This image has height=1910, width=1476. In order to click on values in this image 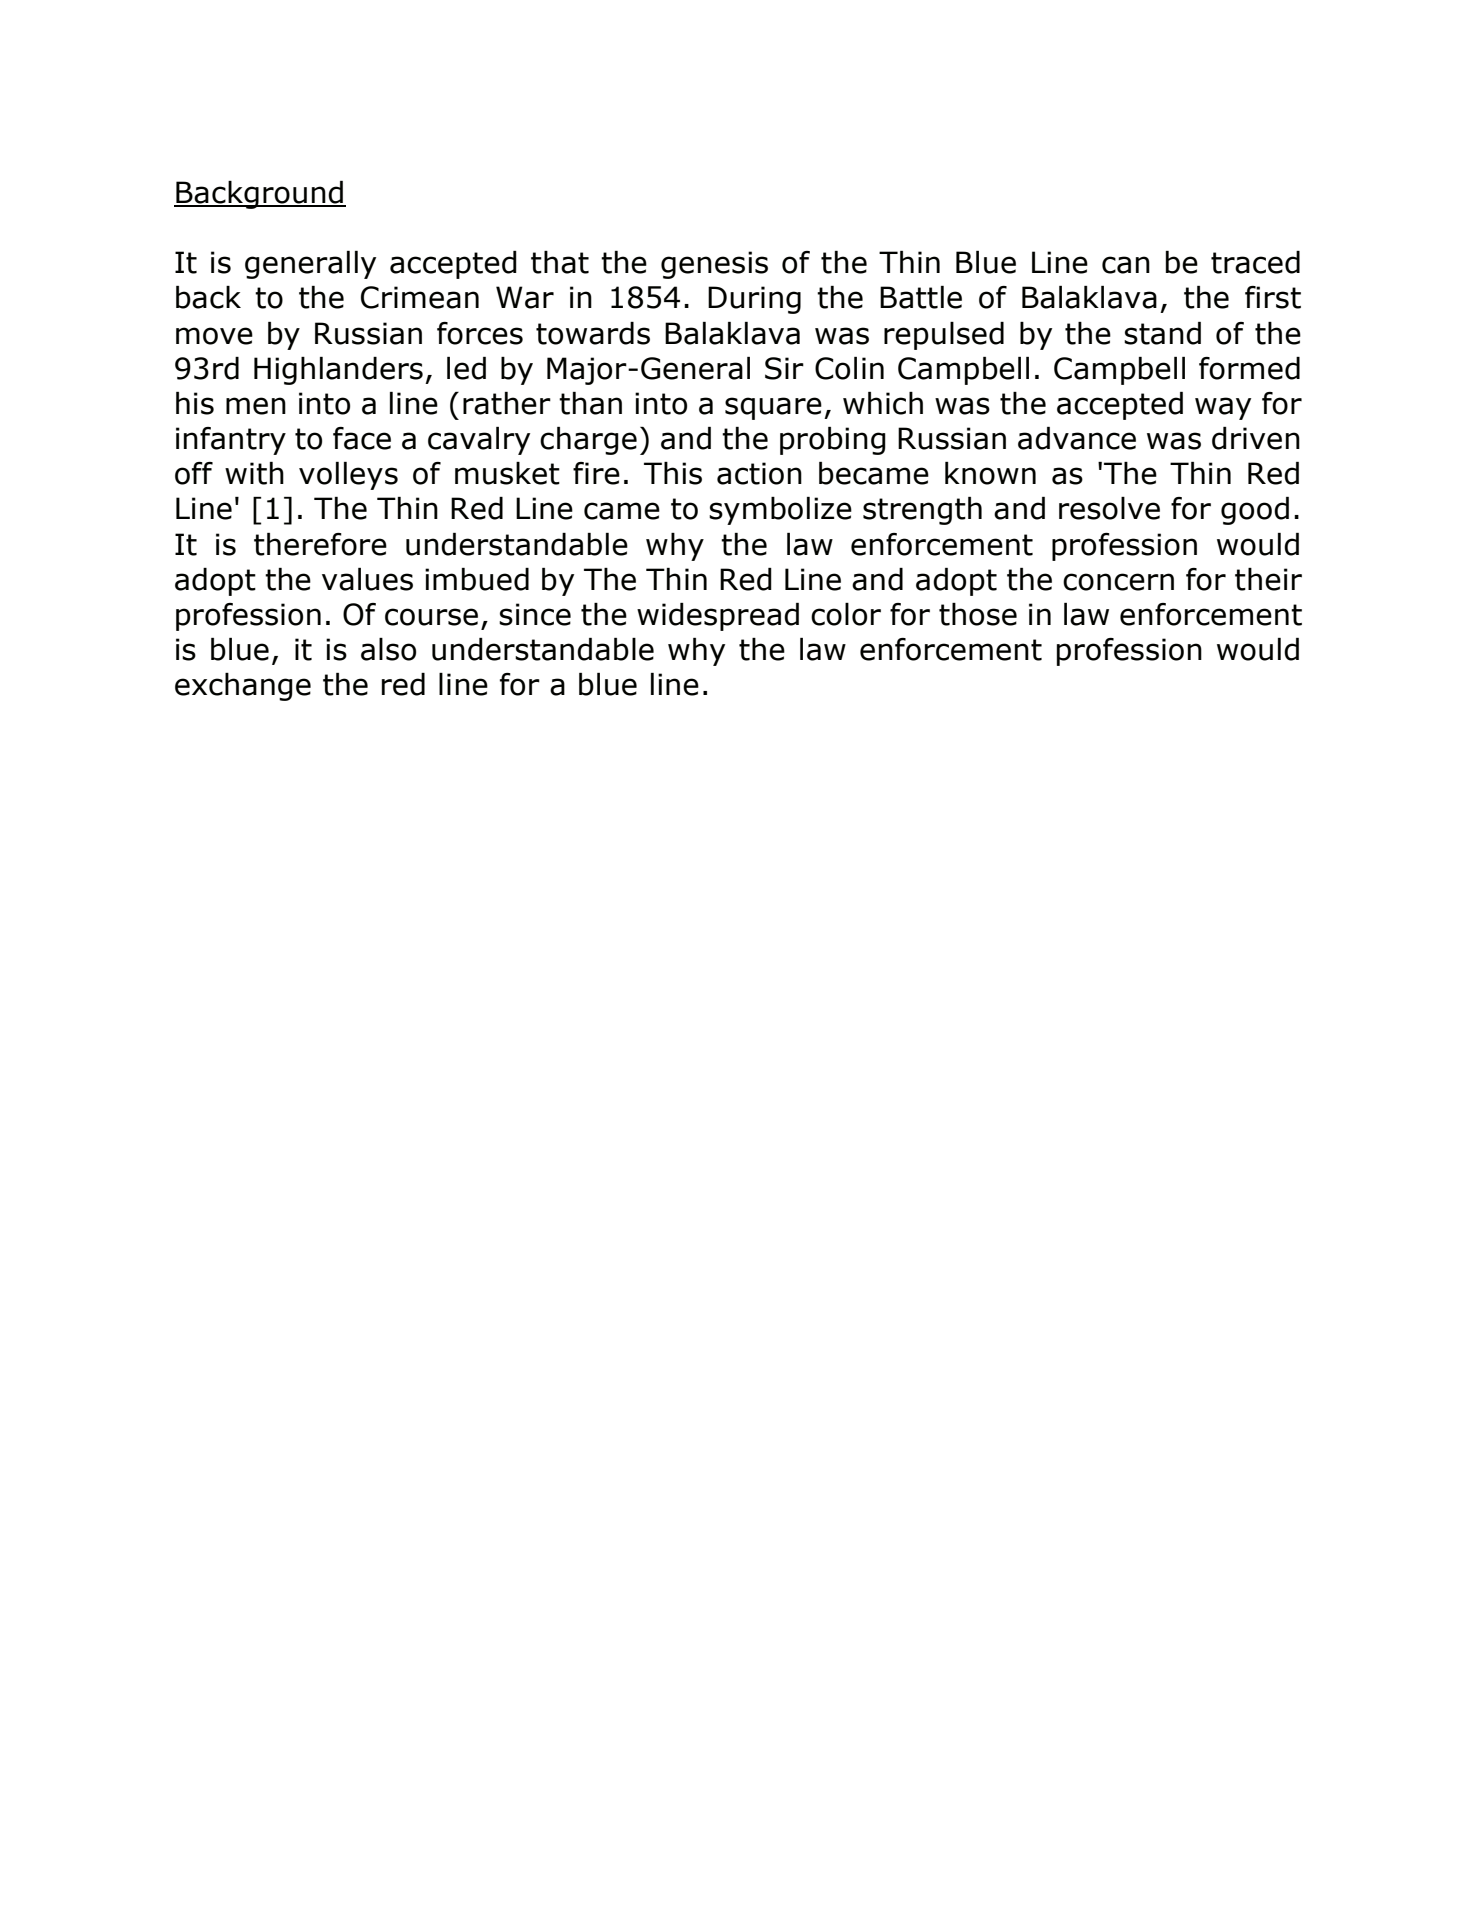, I will do `click(367, 579)`.
